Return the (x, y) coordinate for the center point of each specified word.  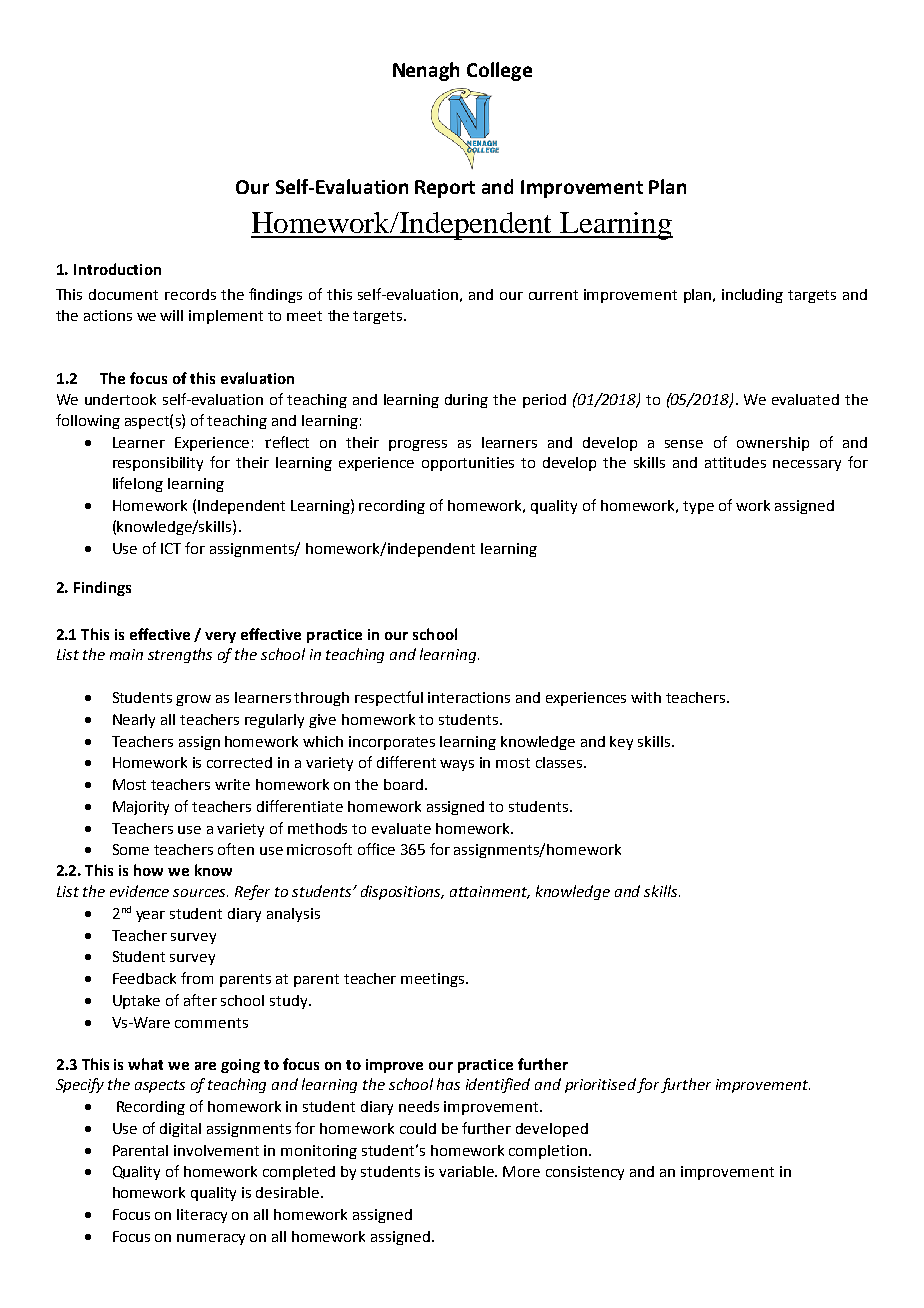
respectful (389, 698)
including (752, 296)
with (646, 697)
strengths (180, 655)
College (499, 71)
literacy (202, 1216)
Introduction (117, 269)
